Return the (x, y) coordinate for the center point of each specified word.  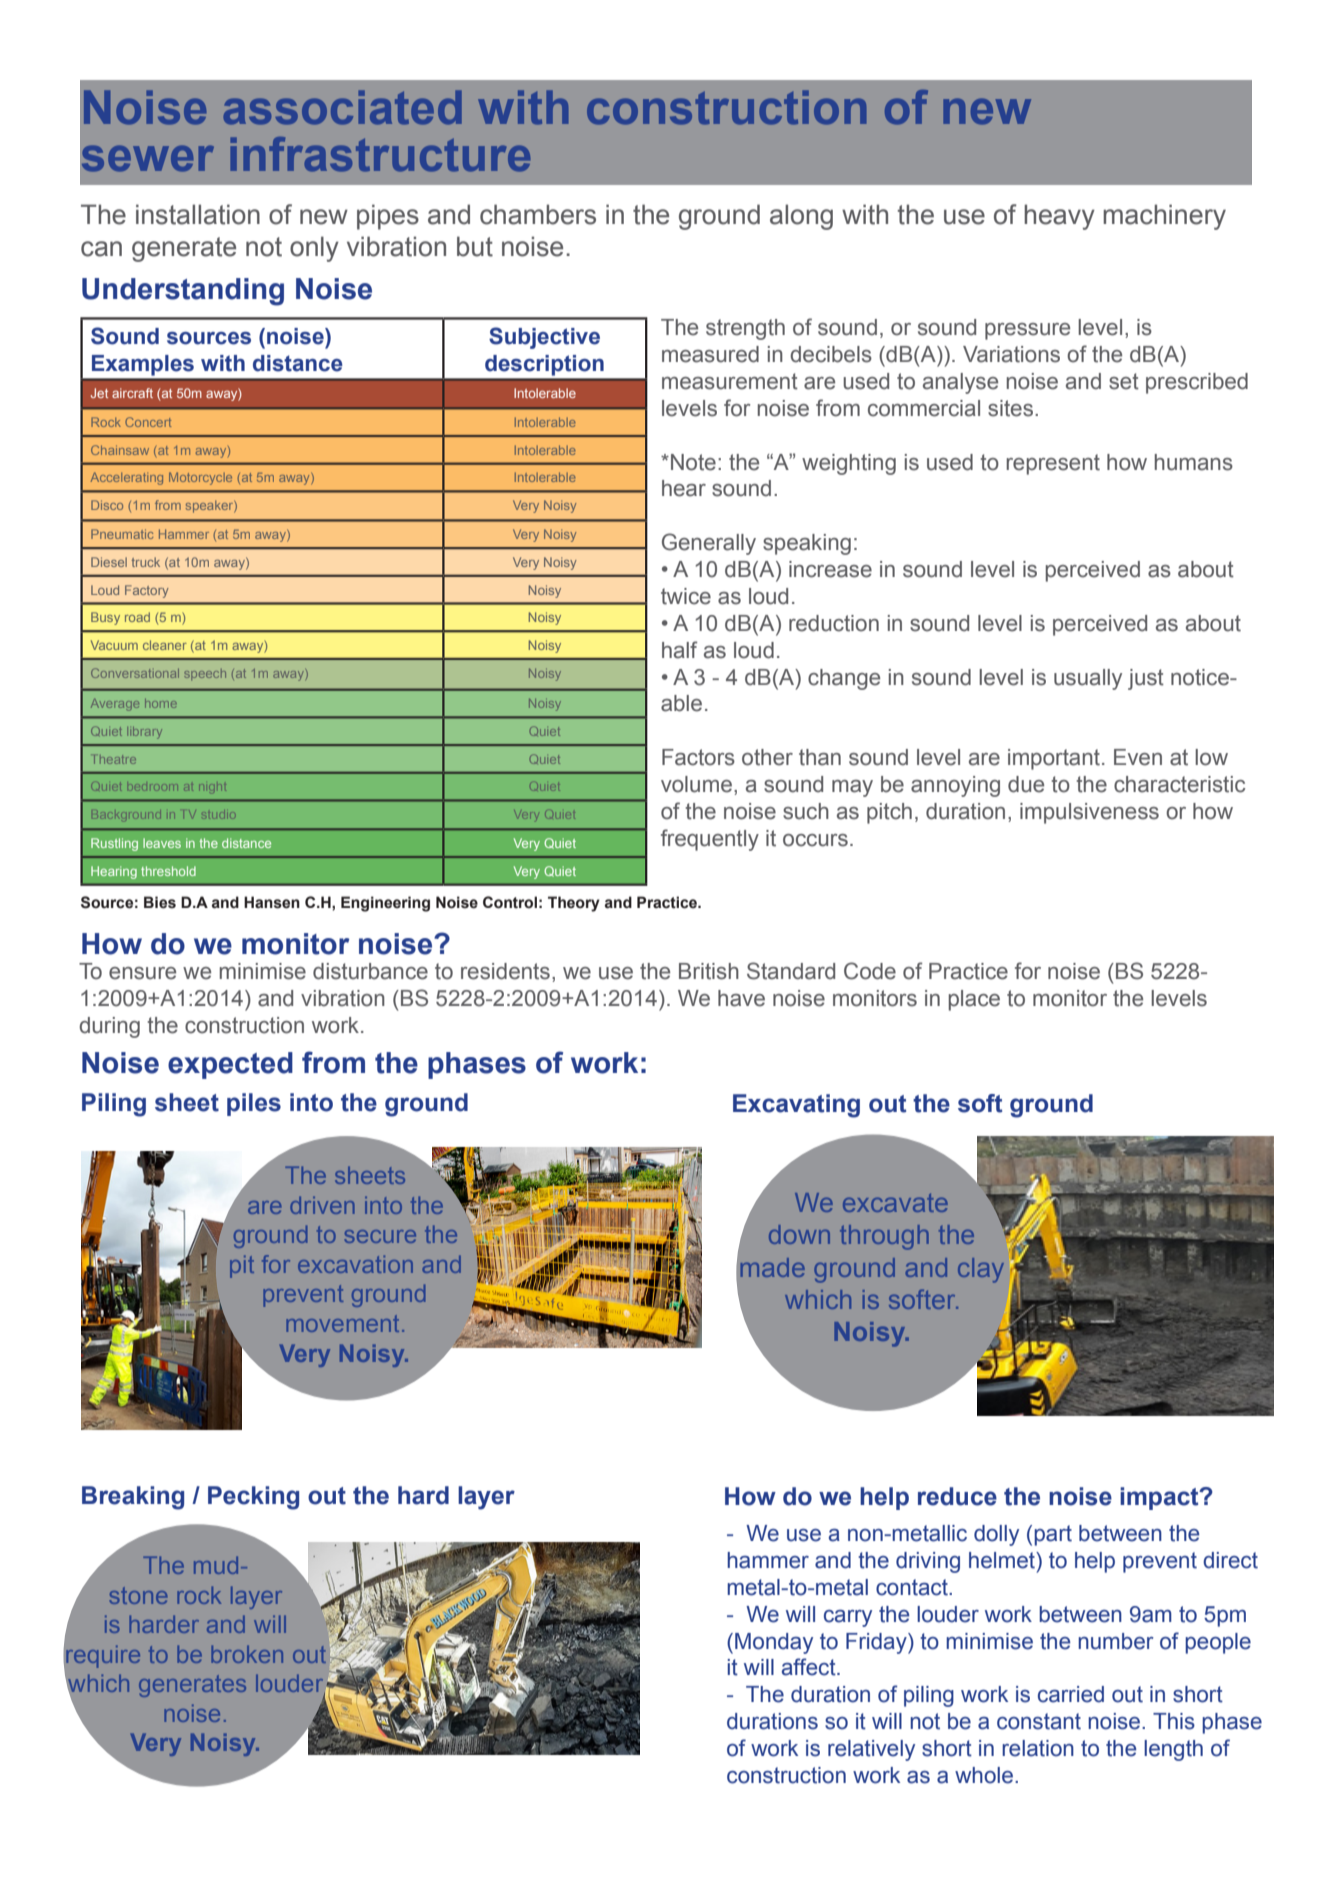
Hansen (272, 902)
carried (1071, 1694)
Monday (774, 1643)
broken (247, 1654)
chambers (538, 214)
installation (198, 214)
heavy (1059, 217)
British (709, 971)
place (974, 1000)
